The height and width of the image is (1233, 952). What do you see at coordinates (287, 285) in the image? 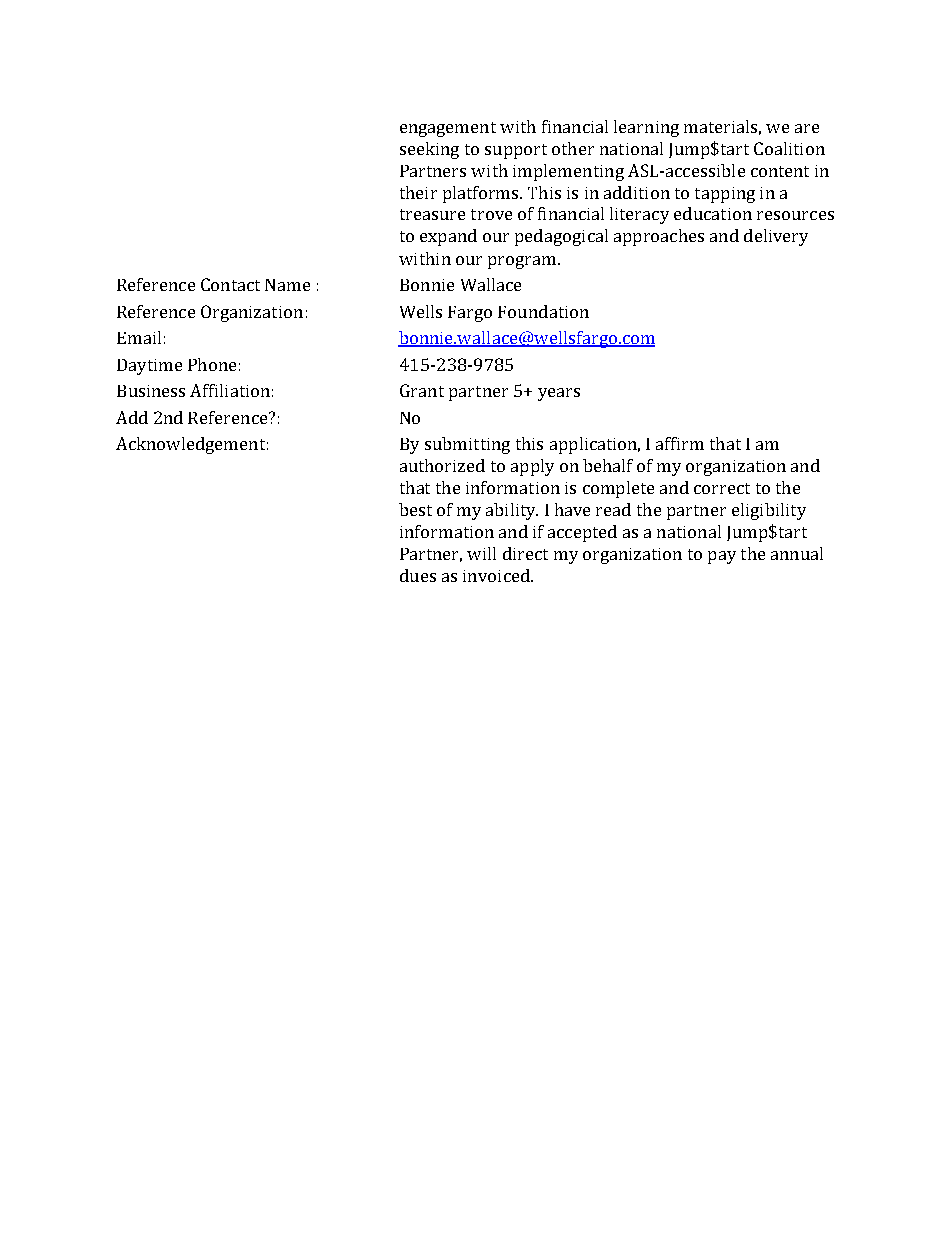
I see `Name` at bounding box center [287, 285].
